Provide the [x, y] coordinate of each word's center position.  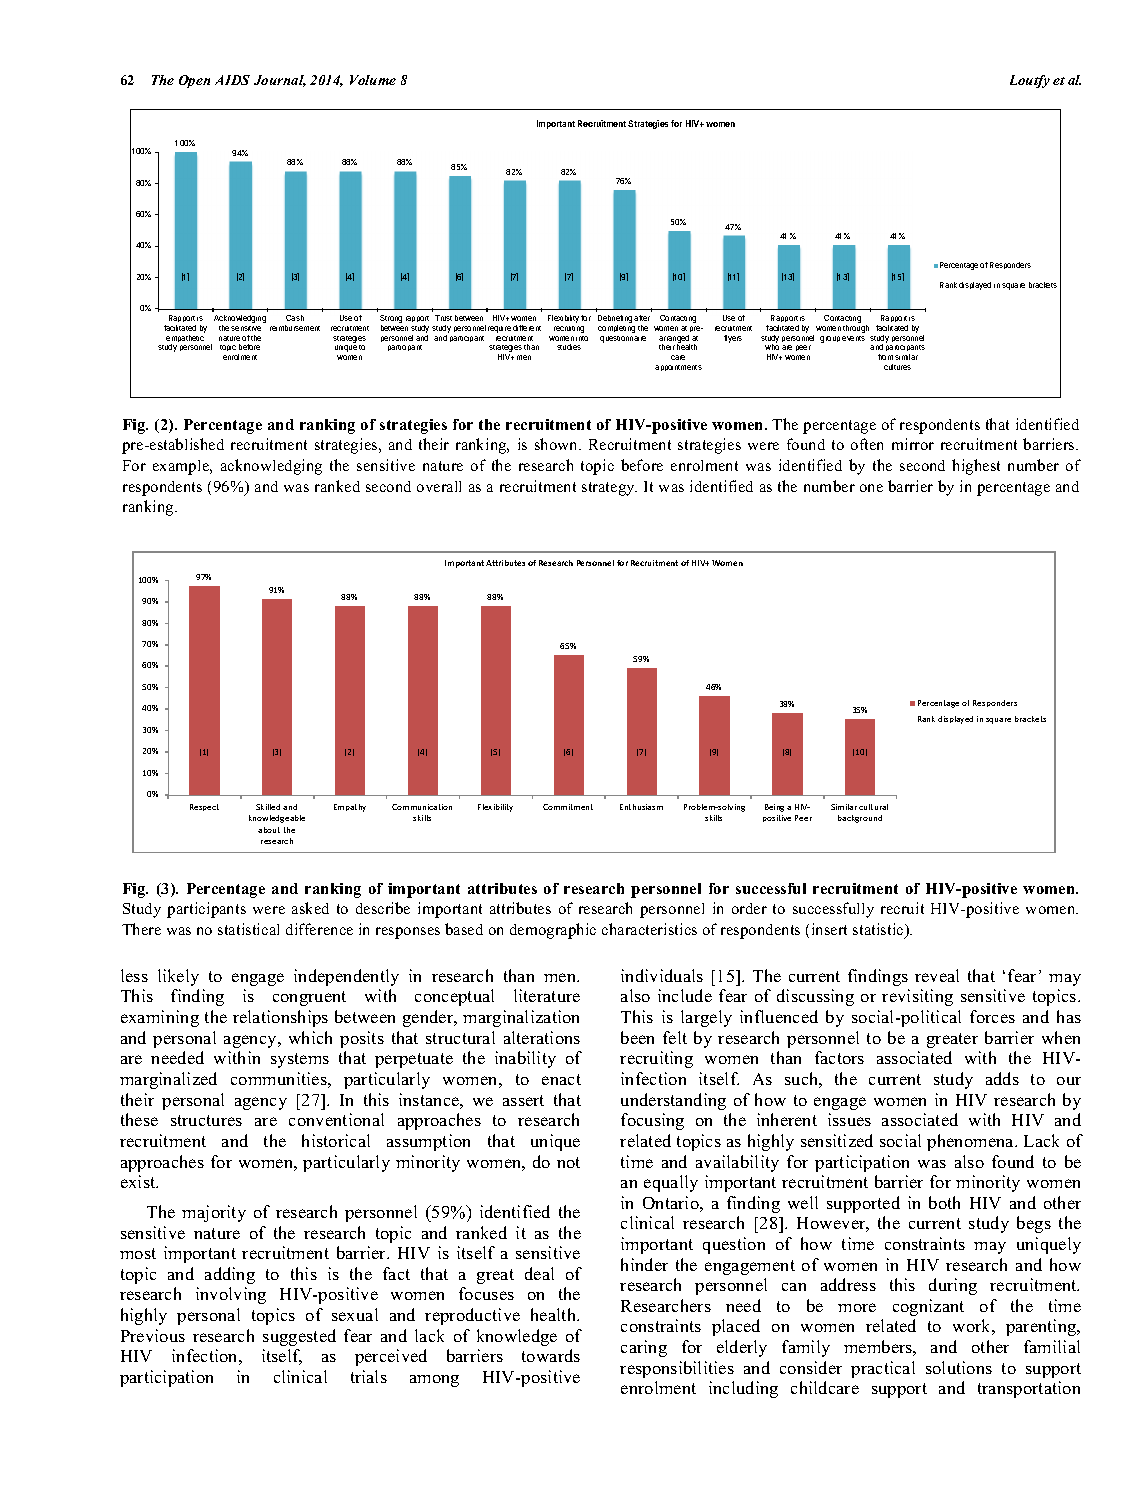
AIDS [232, 80]
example [182, 467]
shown [558, 444]
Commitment [568, 807]
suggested [299, 1337]
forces [992, 1016]
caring [644, 1348]
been [637, 1037]
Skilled [268, 807]
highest [976, 467]
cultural [873, 807]
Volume [373, 80]
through [856, 329]
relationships [280, 1018]
